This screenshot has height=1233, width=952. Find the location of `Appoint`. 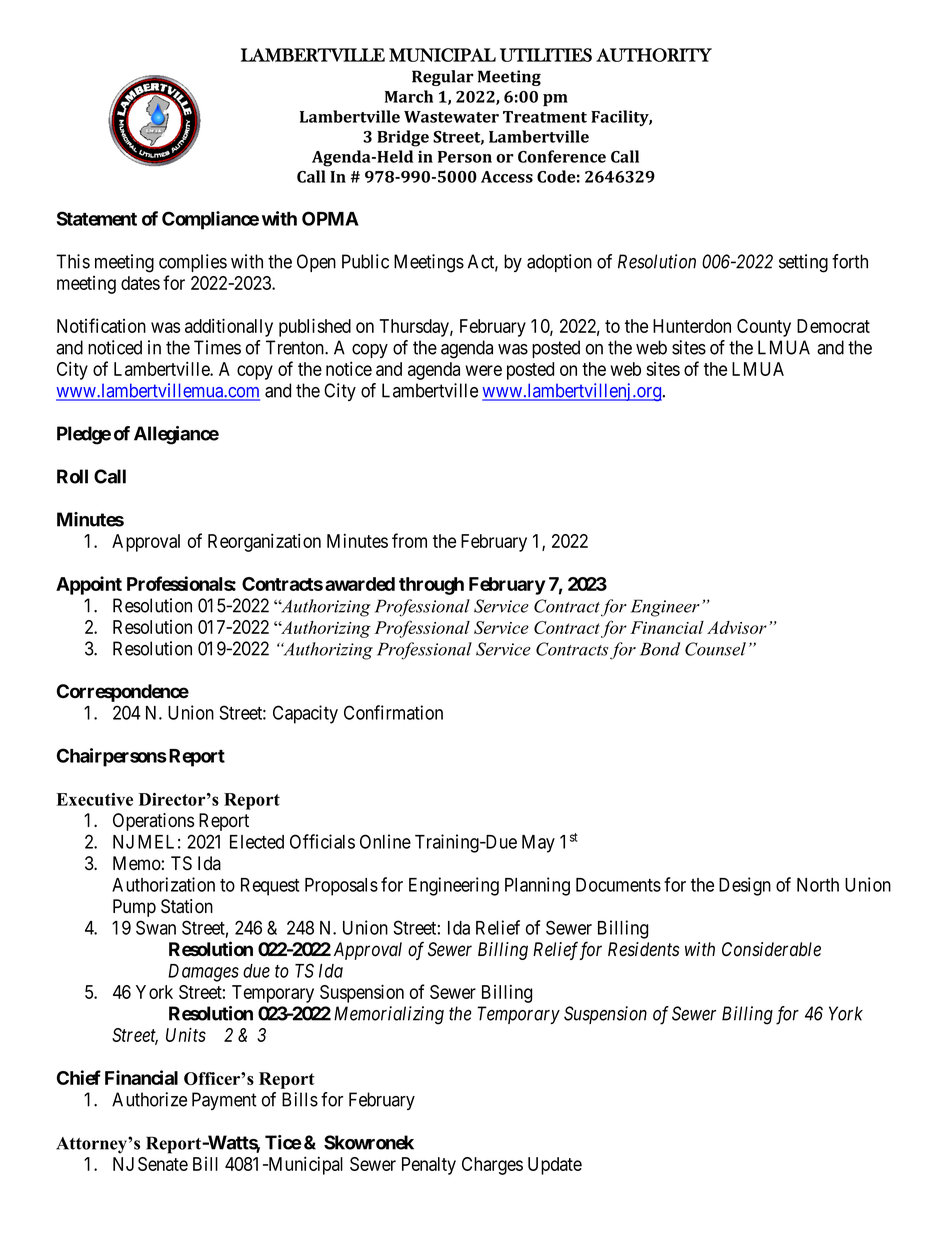

Appoint is located at coordinates (89, 585).
